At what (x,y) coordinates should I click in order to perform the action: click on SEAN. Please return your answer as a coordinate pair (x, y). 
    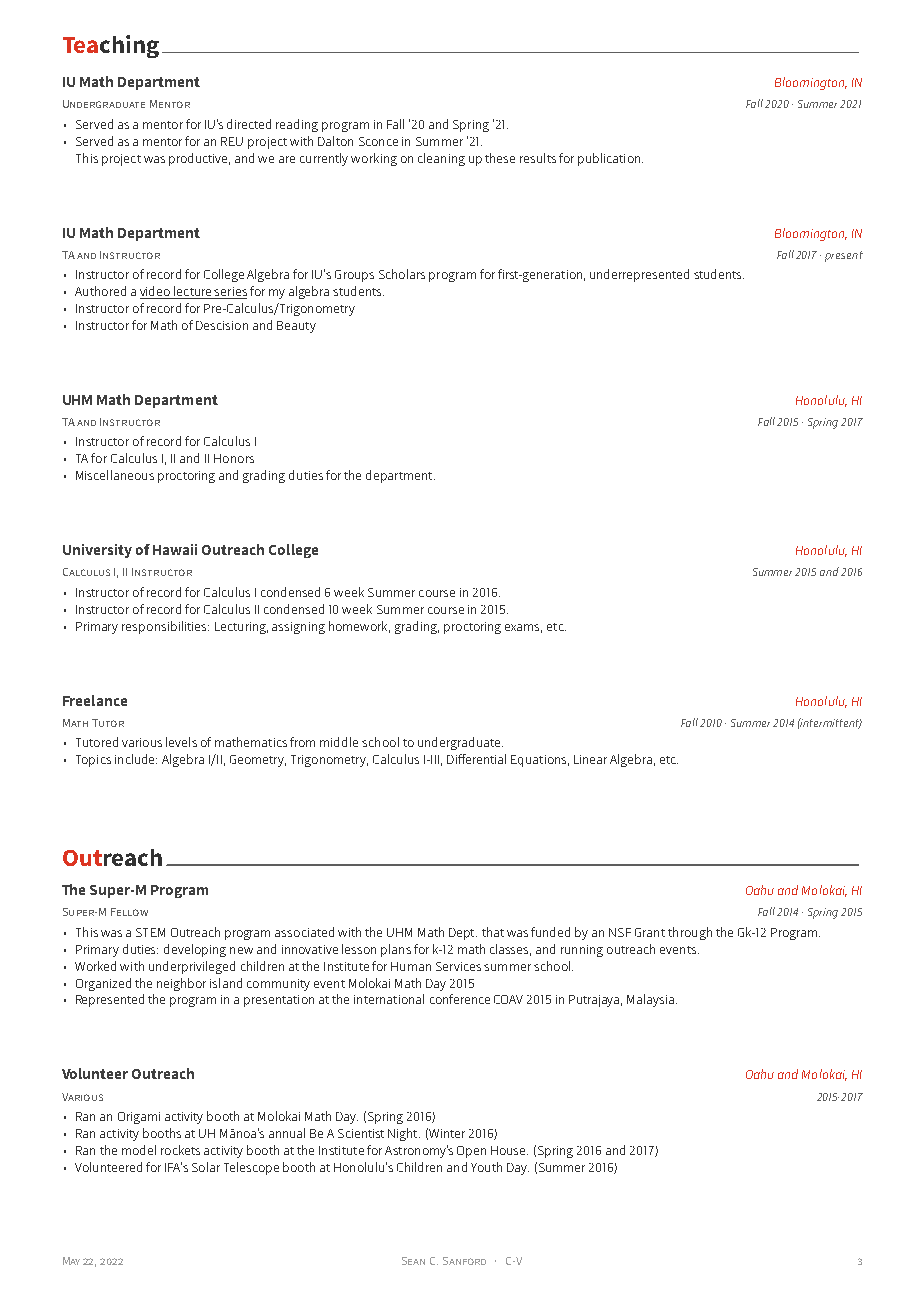
    Looking at the image, I should click on (413, 1261).
